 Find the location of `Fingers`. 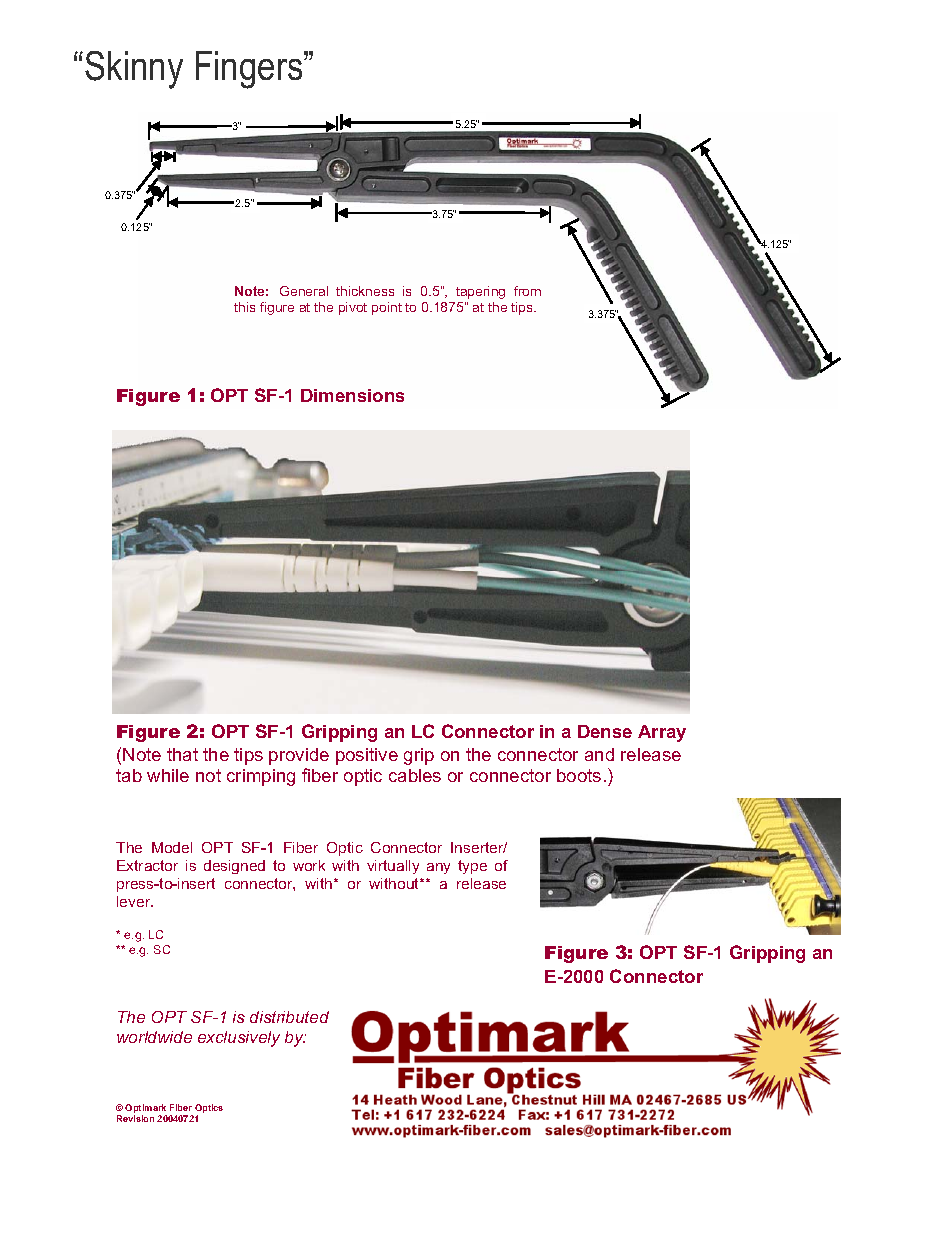

Fingers is located at coordinates (250, 70).
